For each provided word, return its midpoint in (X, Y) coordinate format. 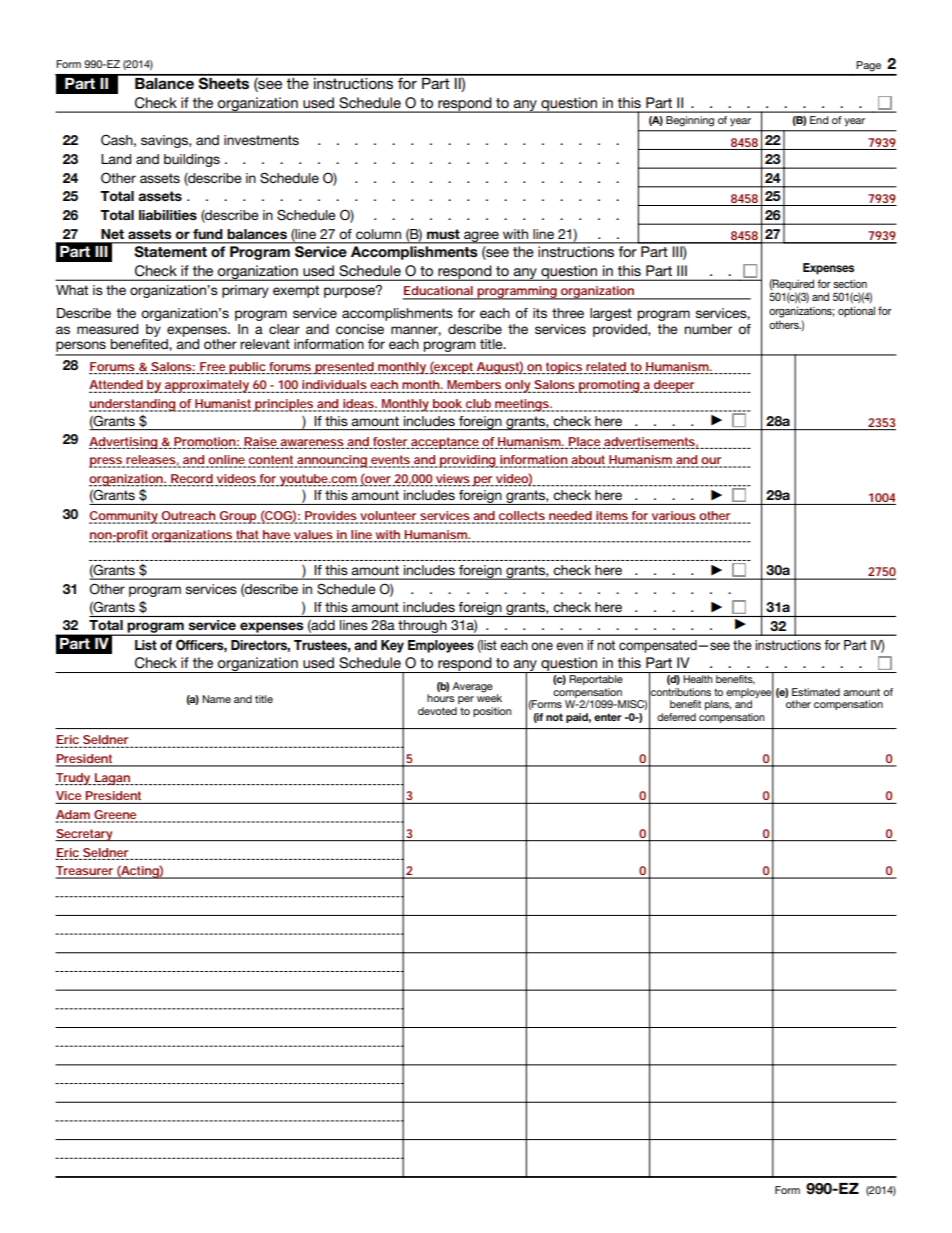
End (819, 120)
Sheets (224, 82)
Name (216, 699)
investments (261, 140)
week (489, 697)
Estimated (816, 692)
